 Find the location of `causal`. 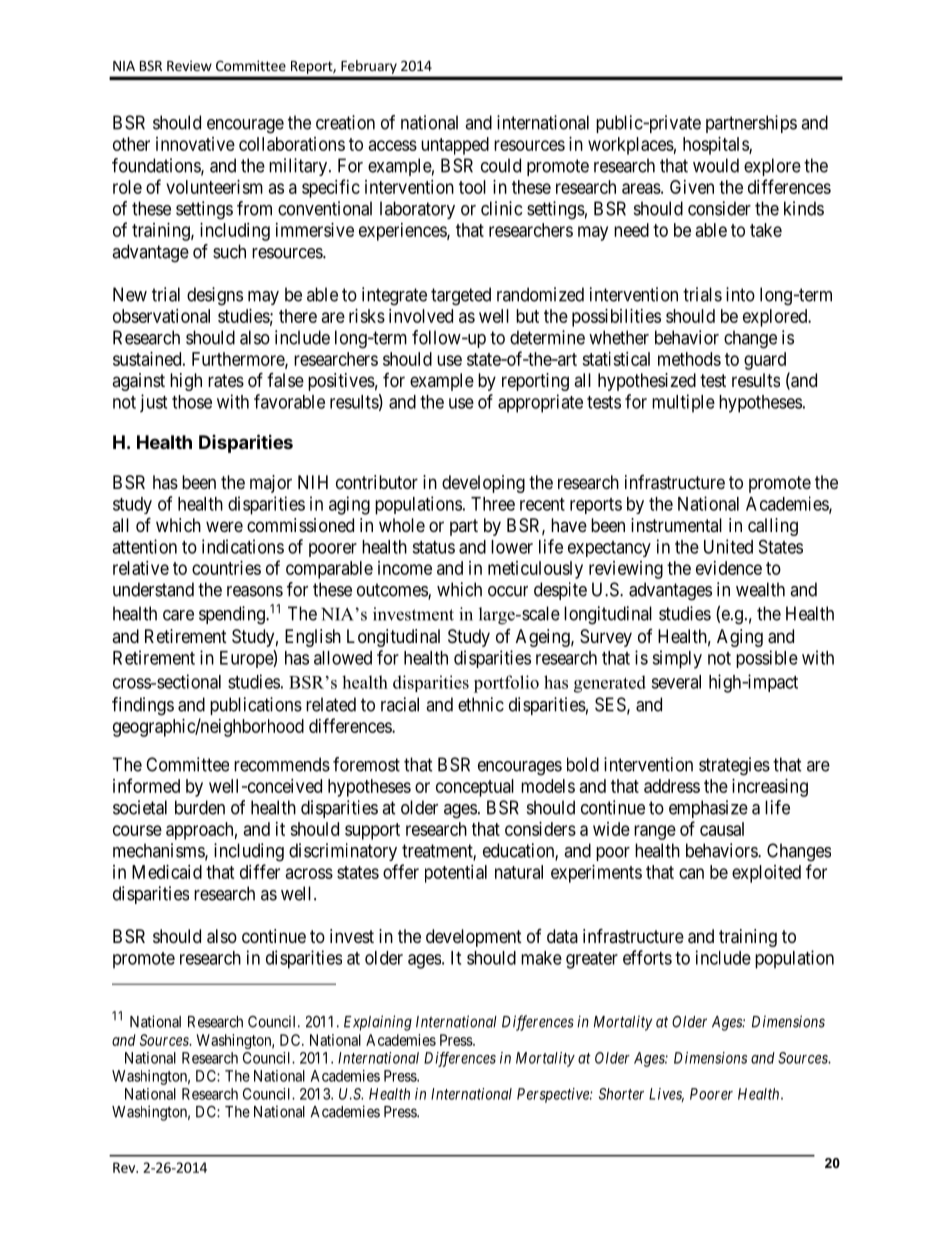

causal is located at coordinates (722, 829).
